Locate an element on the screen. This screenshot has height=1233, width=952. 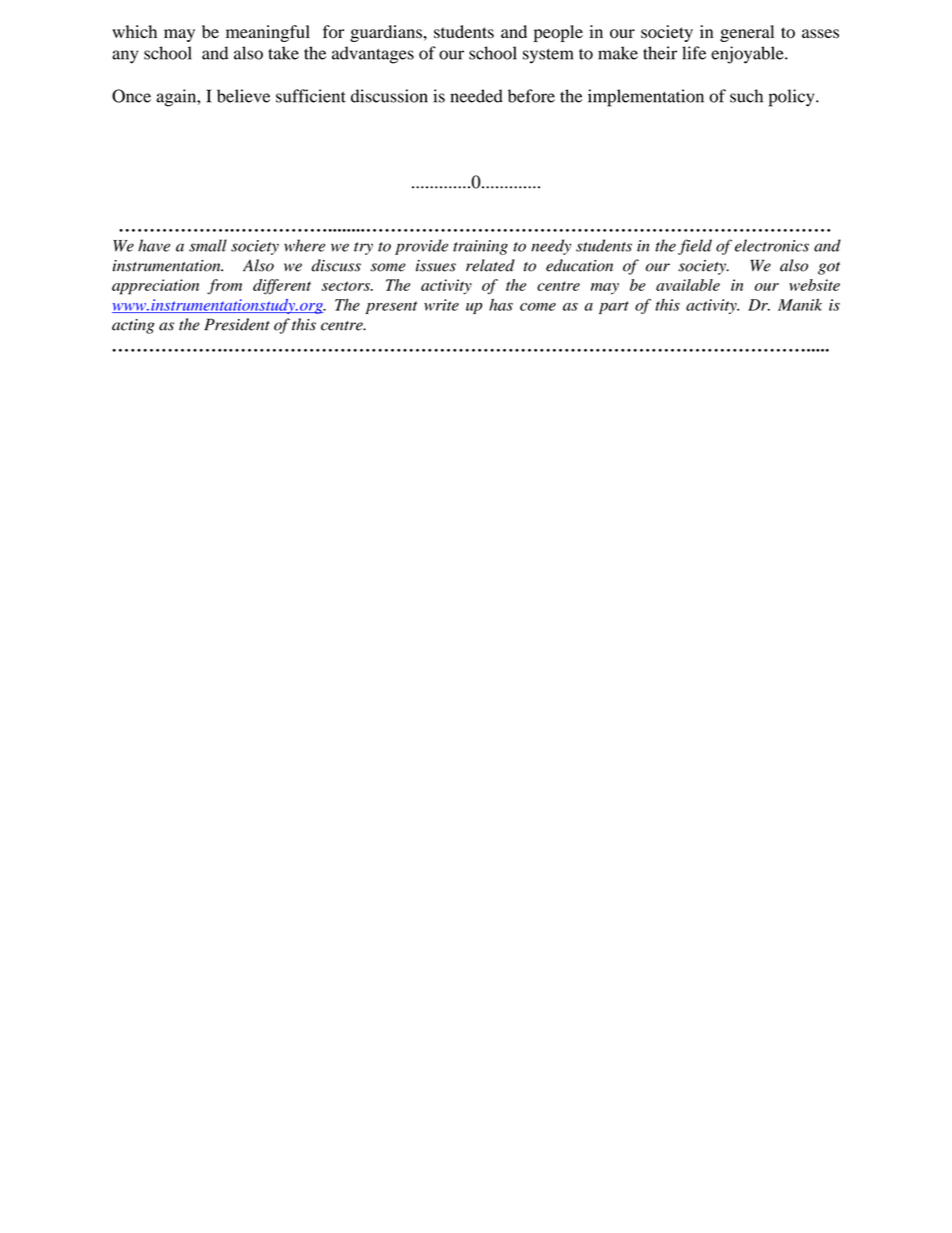
meaningful is located at coordinates (268, 33).
